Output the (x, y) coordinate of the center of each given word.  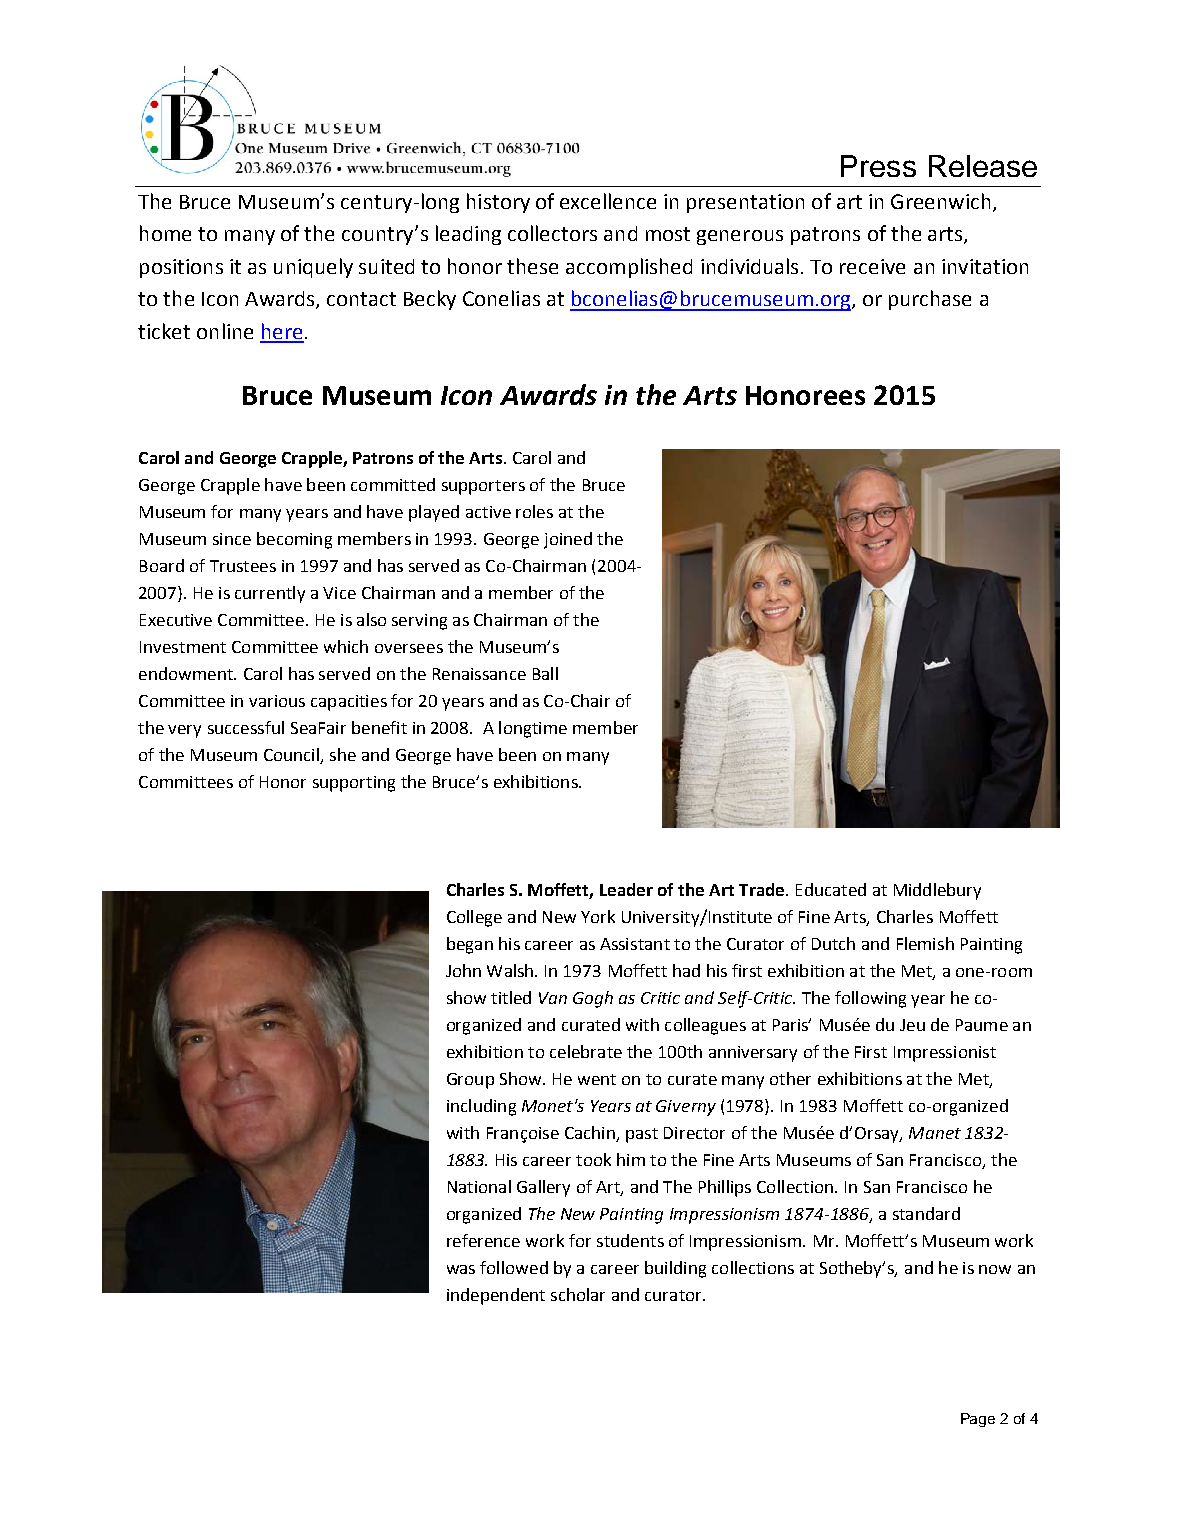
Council (292, 756)
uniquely (313, 268)
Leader (626, 889)
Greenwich (940, 201)
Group (470, 1081)
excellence (608, 201)
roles (534, 511)
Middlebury (937, 891)
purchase (930, 300)
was (461, 1269)
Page (978, 1420)
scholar (578, 1294)
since (232, 539)
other (790, 1078)
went (597, 1079)
